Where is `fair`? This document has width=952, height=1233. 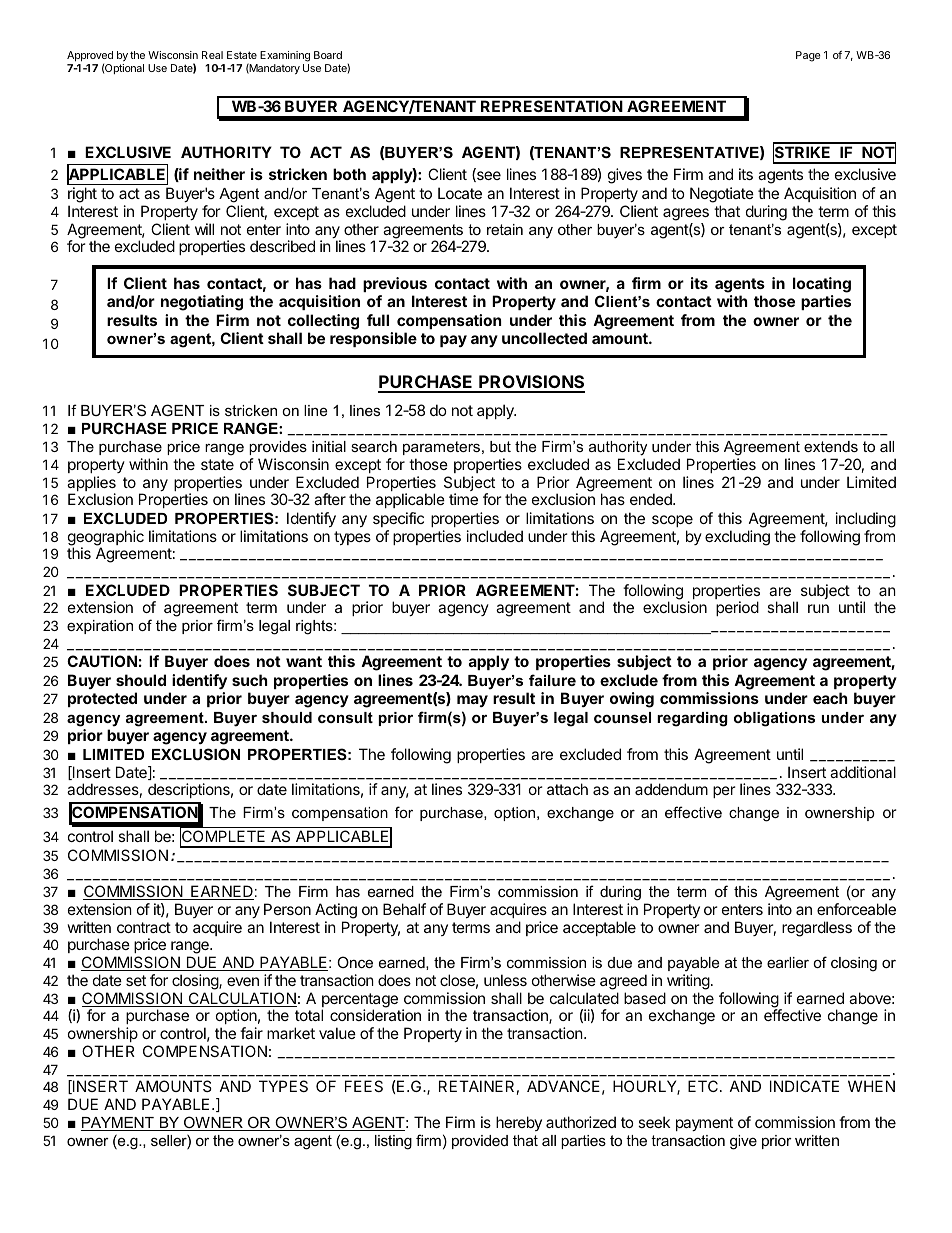 fair is located at coordinates (251, 1033).
